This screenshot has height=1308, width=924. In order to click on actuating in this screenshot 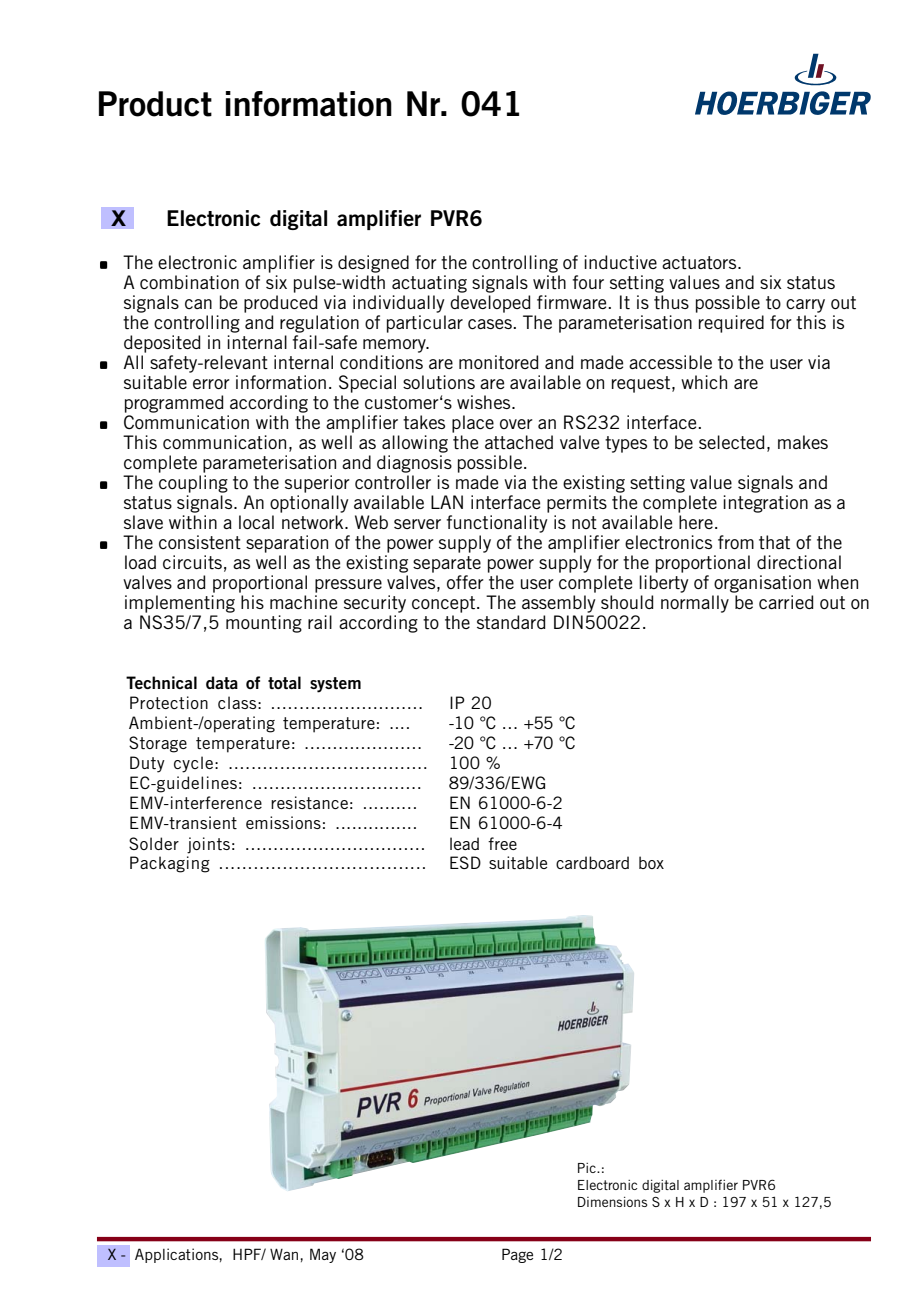, I will do `click(429, 284)`.
